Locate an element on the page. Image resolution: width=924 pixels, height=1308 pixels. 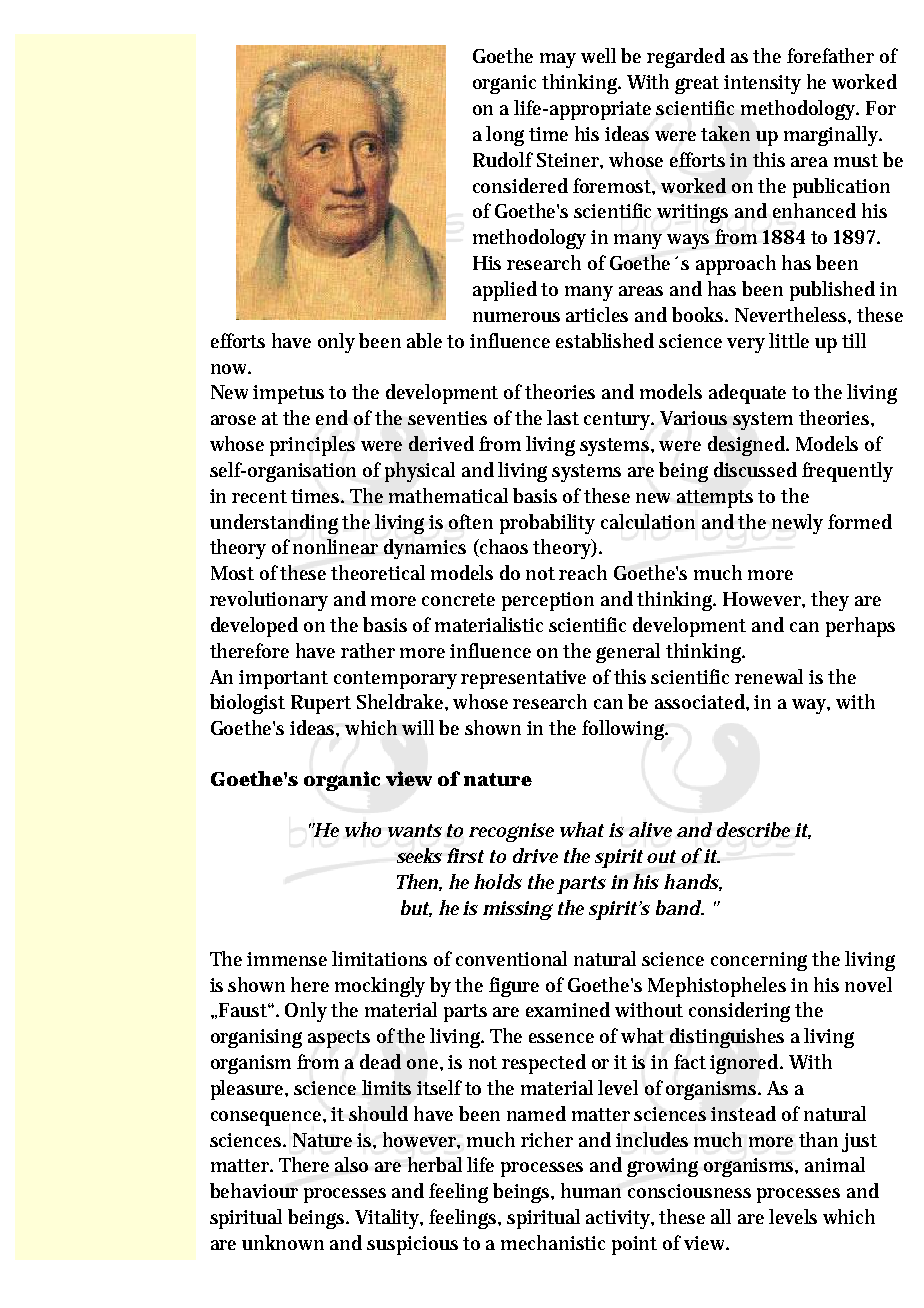
wants is located at coordinates (415, 830).
